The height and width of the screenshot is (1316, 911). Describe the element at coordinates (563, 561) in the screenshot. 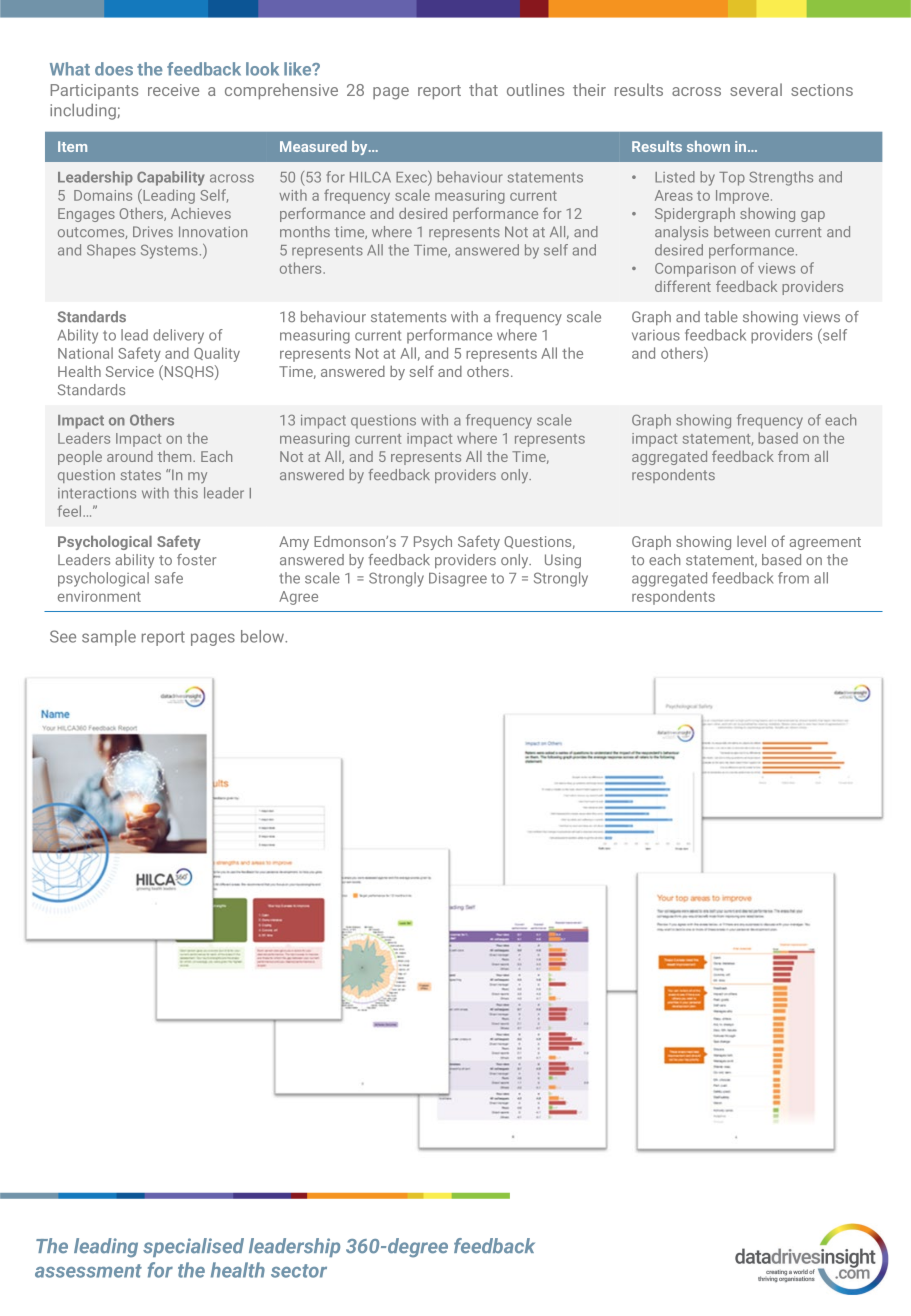

I see `Using` at that location.
